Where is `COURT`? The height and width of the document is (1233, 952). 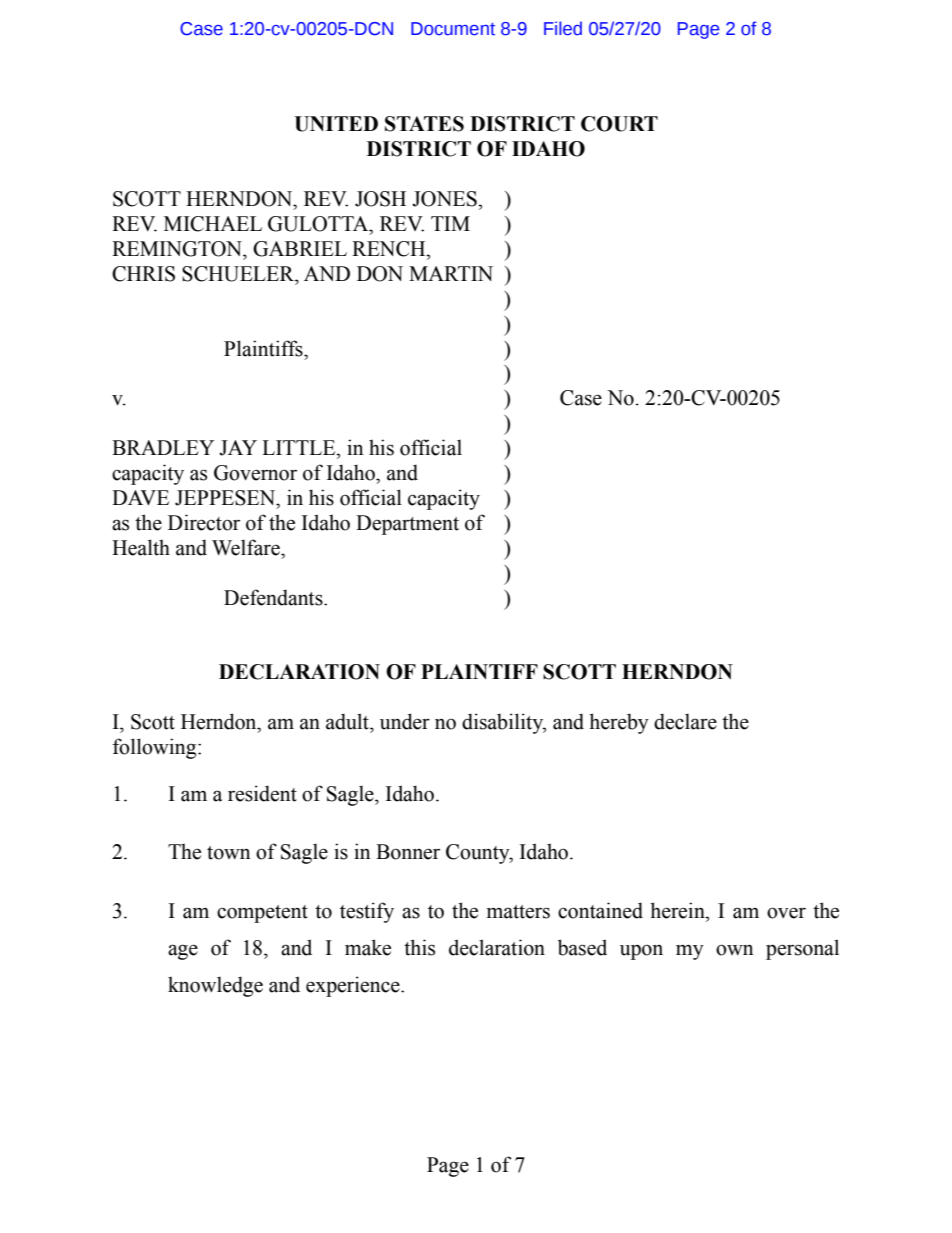 COURT is located at coordinates (619, 124).
